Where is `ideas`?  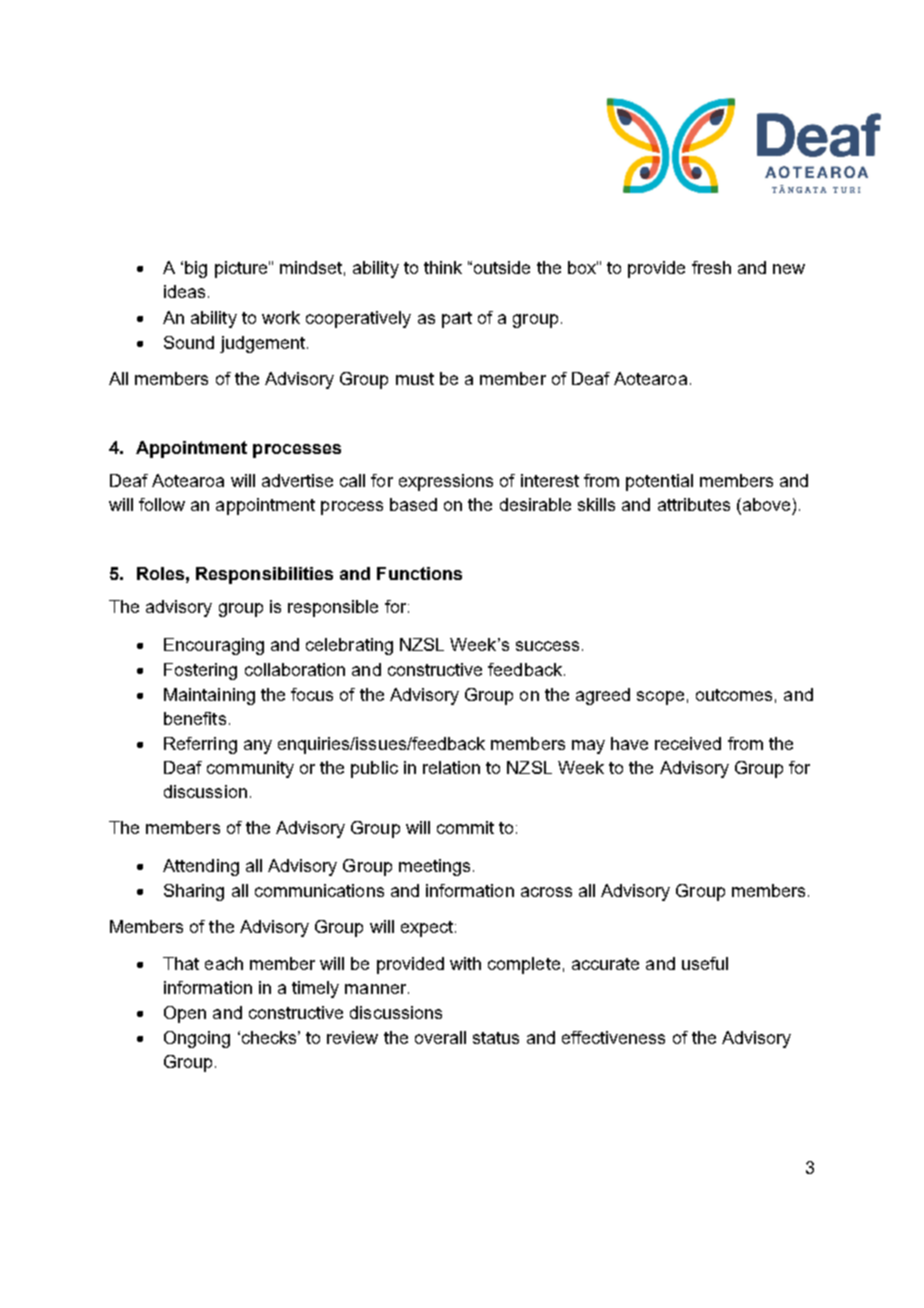
ideas is located at coordinates (184, 291).
